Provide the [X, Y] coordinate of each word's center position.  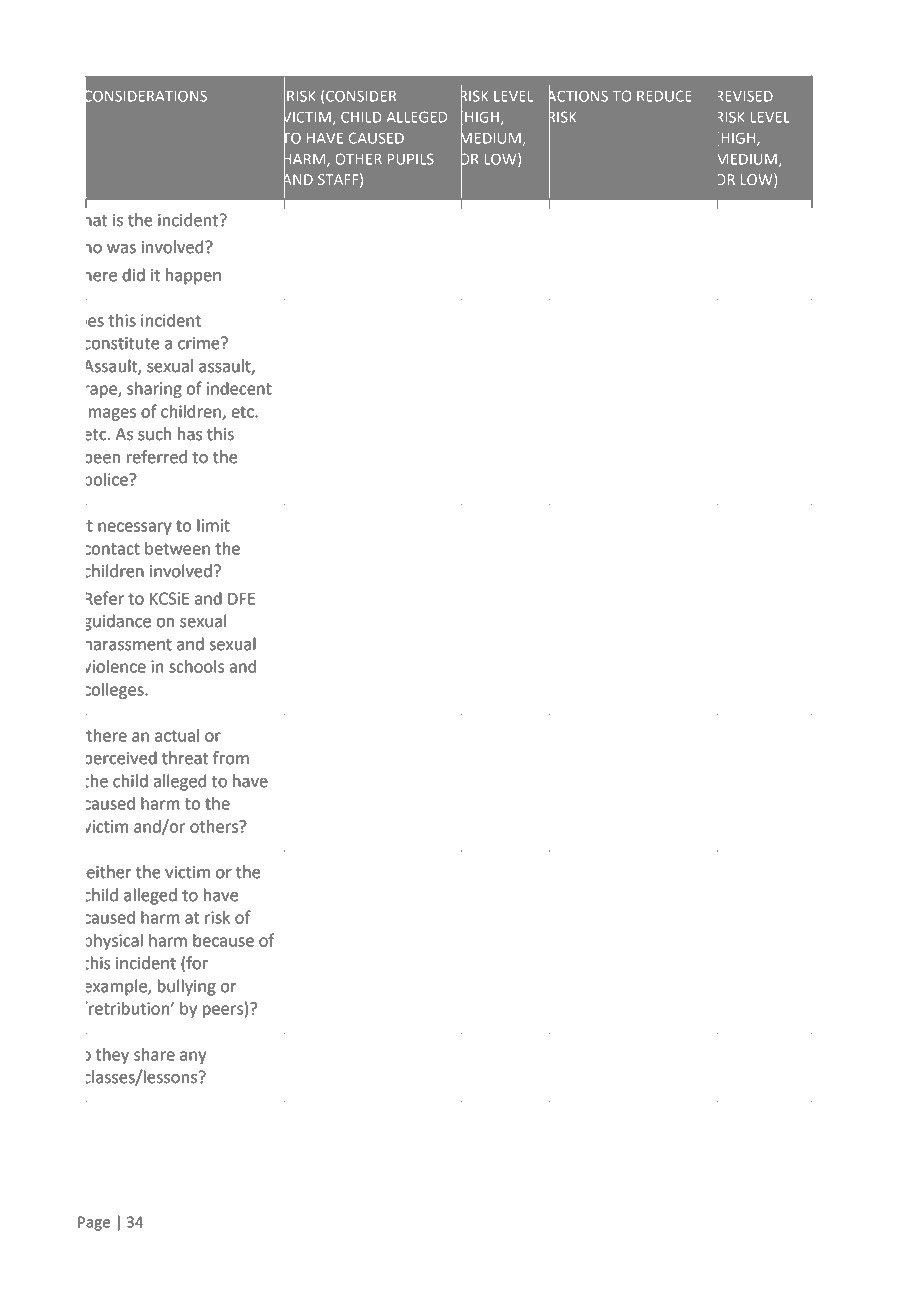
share [154, 1054]
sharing [154, 390]
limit [213, 525]
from [231, 758]
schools [196, 666]
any [193, 1057]
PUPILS [410, 159]
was [121, 249]
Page [94, 1223]
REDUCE [664, 96]
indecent [239, 388]
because [223, 940]
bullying [187, 987]
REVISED [745, 96]
